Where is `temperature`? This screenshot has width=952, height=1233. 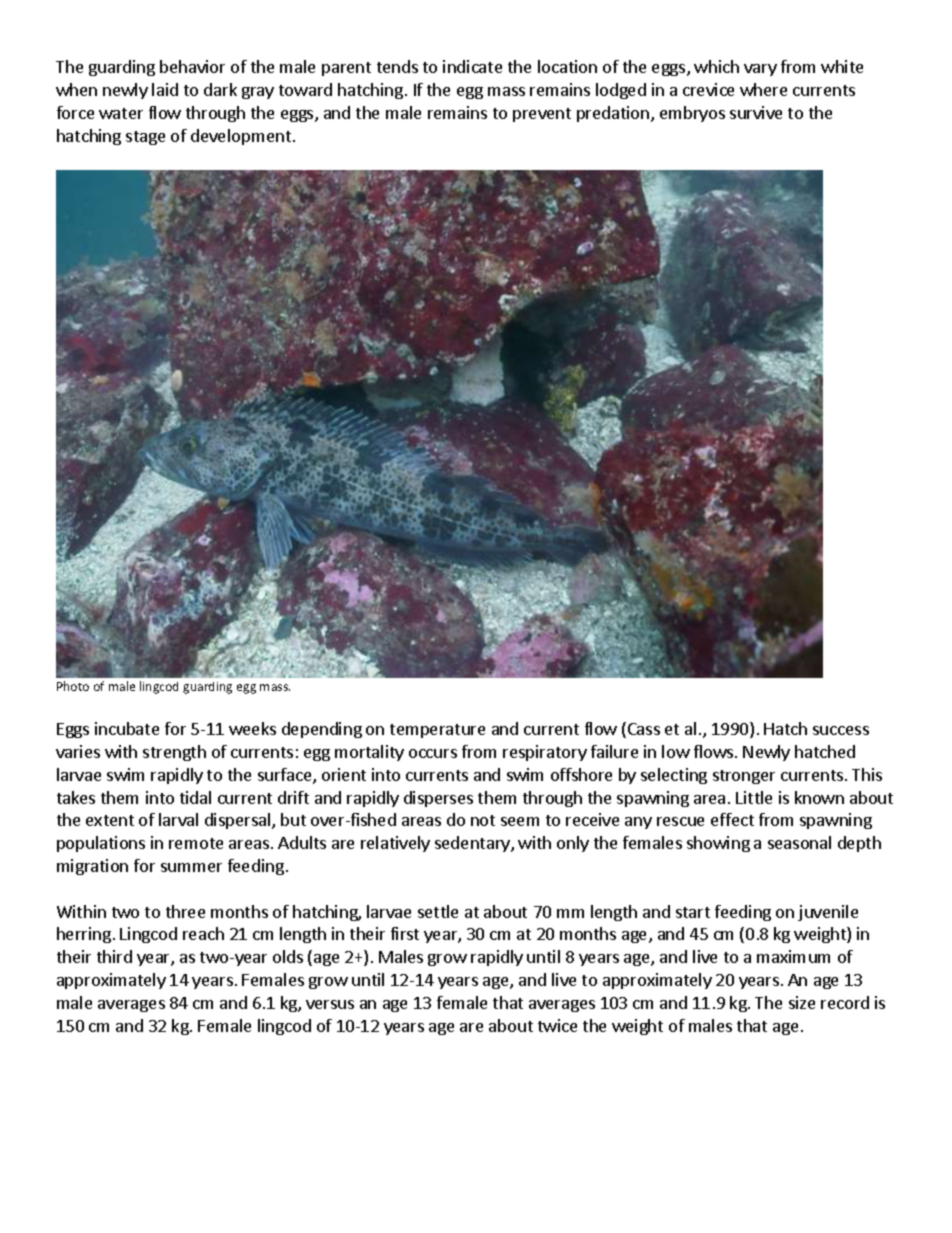
temperature is located at coordinates (437, 731).
